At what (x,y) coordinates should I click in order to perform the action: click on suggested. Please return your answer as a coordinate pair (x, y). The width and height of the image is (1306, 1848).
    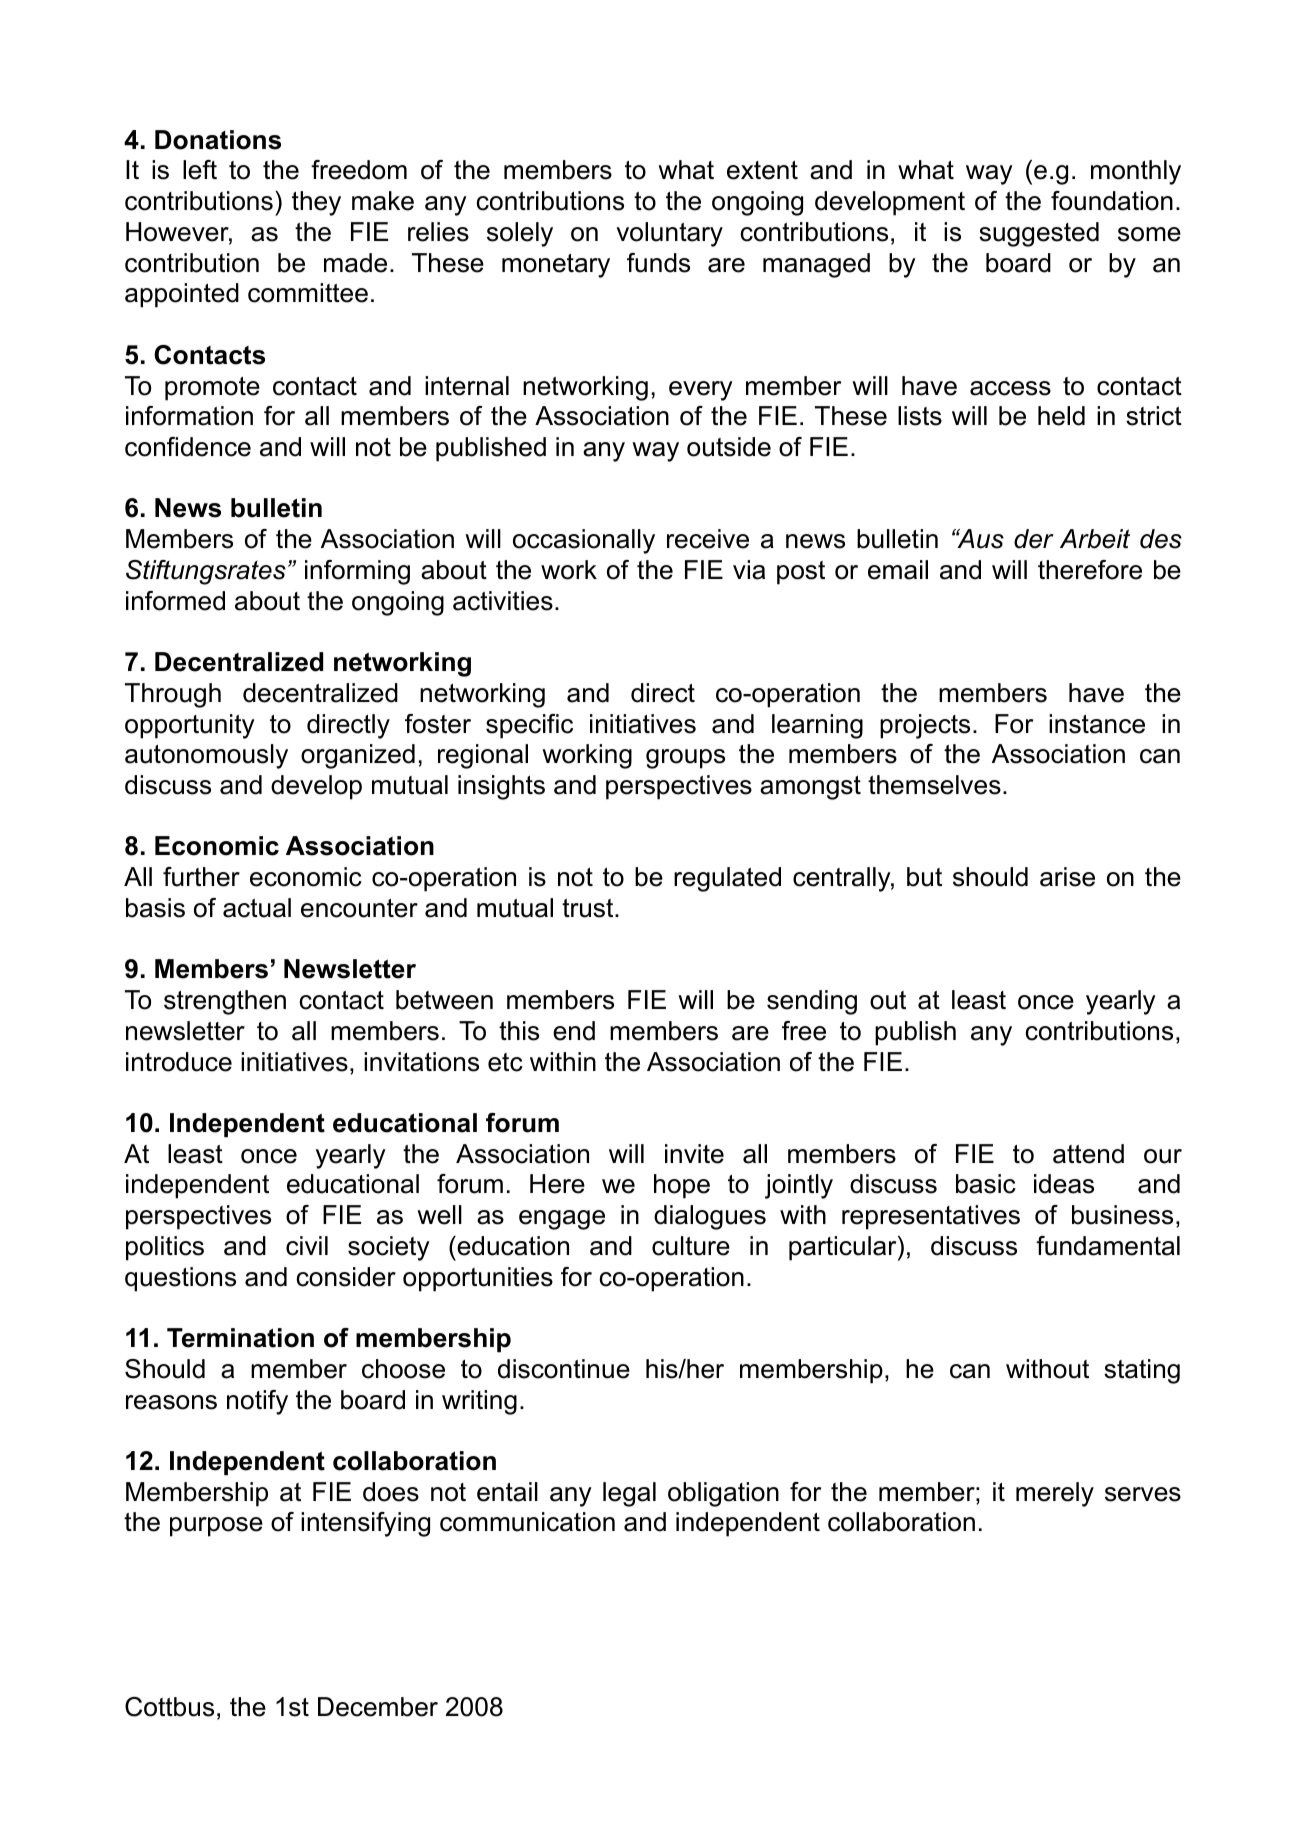
    Looking at the image, I should click on (1039, 234).
